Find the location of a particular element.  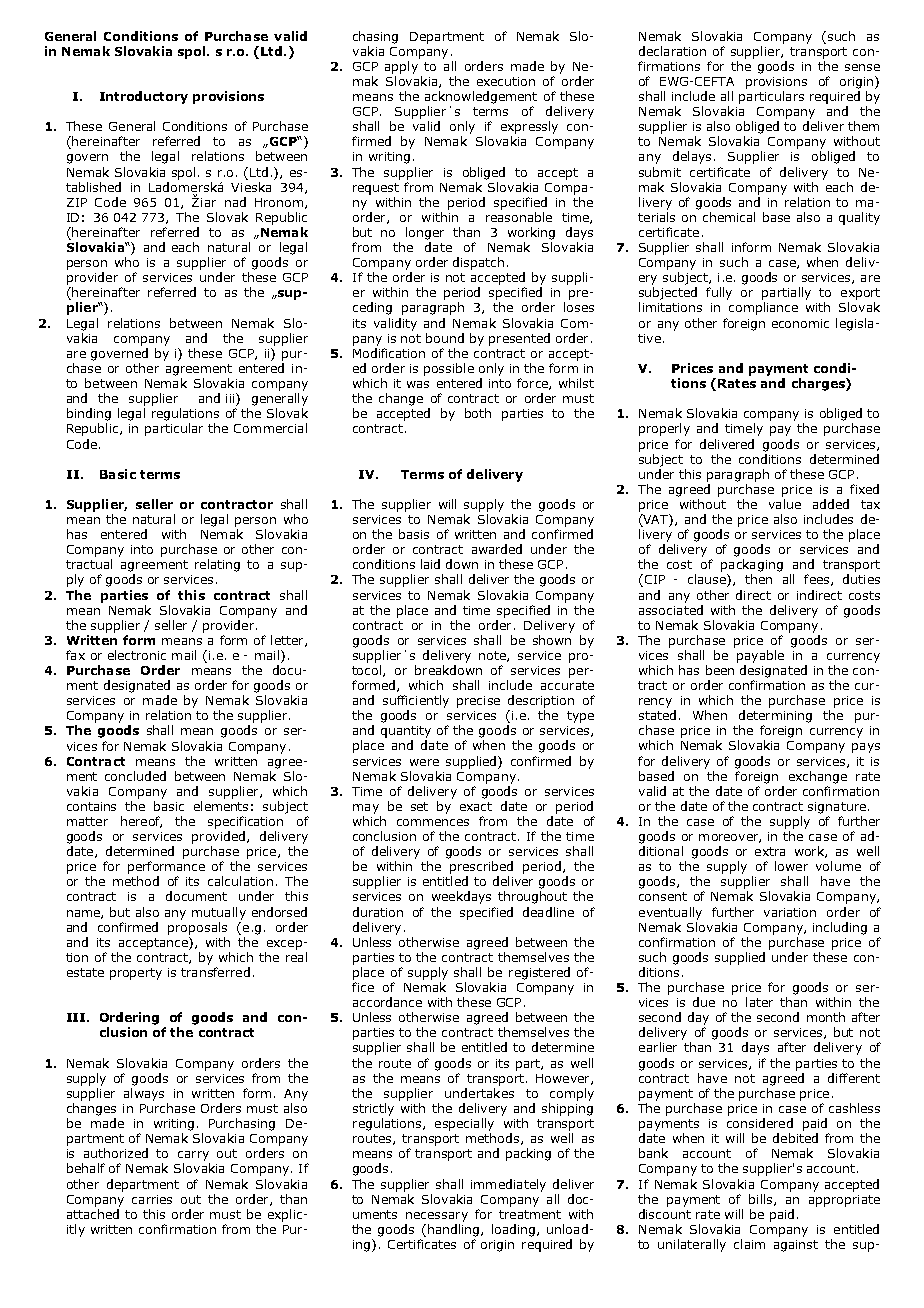

both is located at coordinates (478, 413).
